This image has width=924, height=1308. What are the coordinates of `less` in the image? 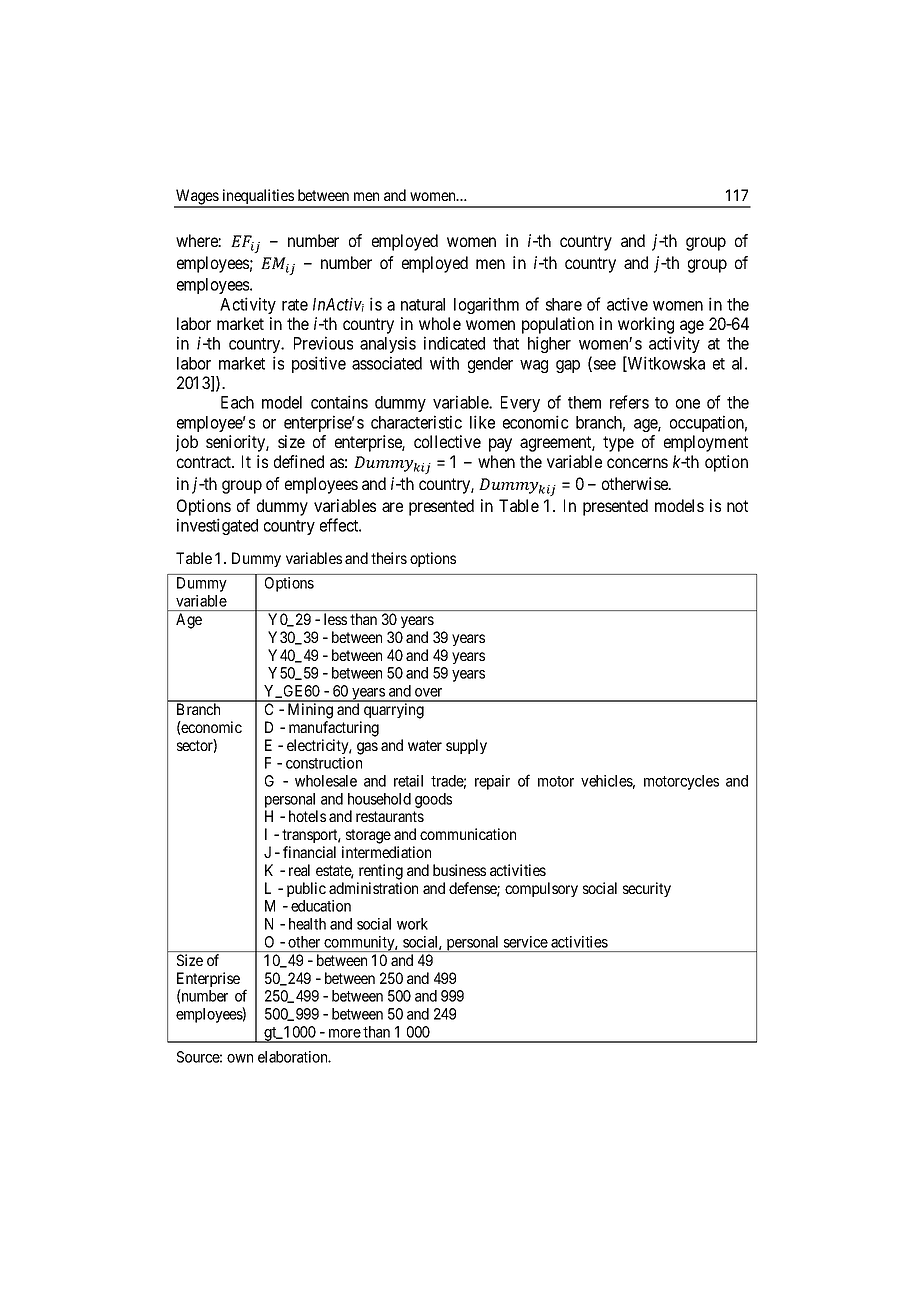 It's located at (335, 619).
